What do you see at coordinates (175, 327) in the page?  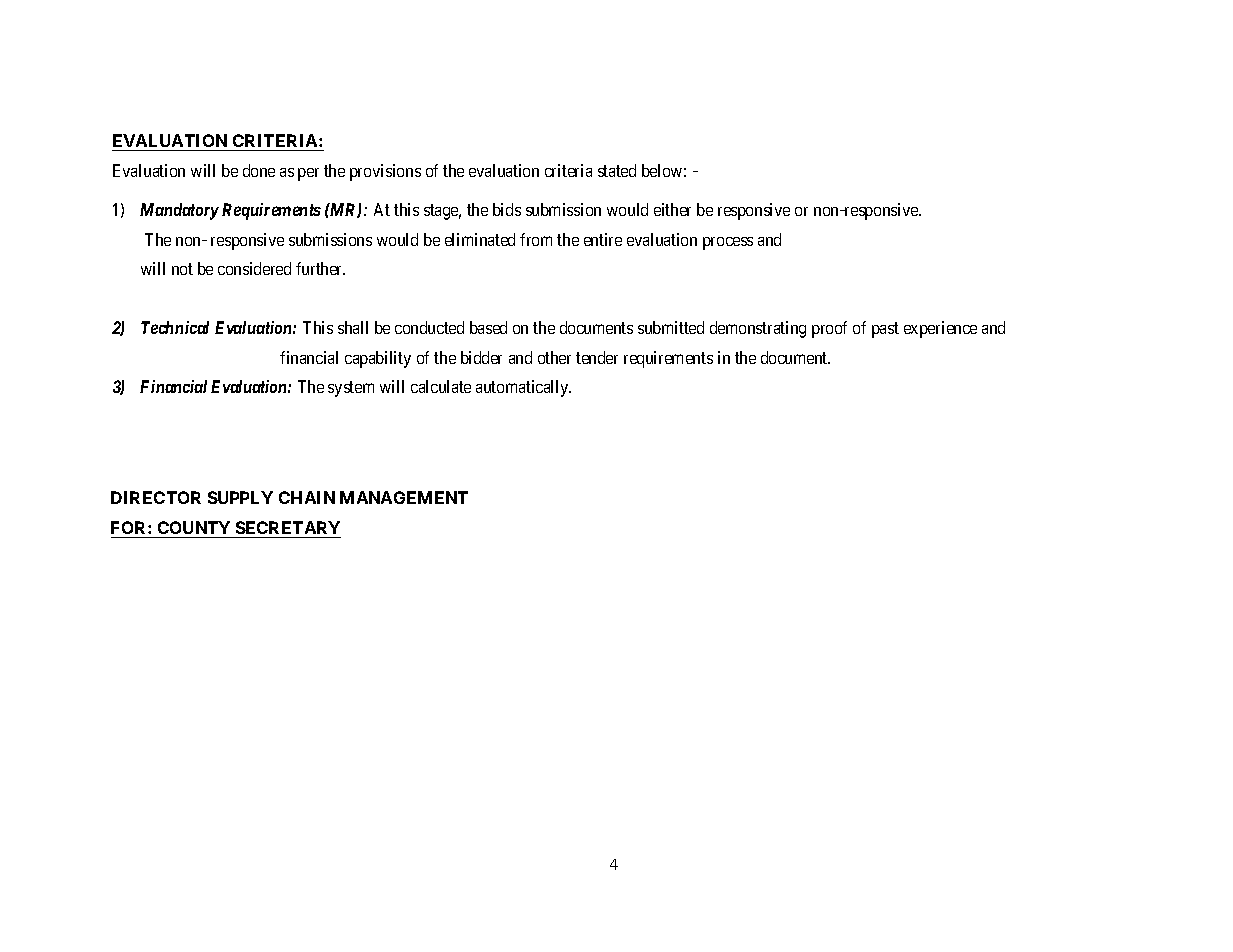 I see `Technical` at bounding box center [175, 327].
